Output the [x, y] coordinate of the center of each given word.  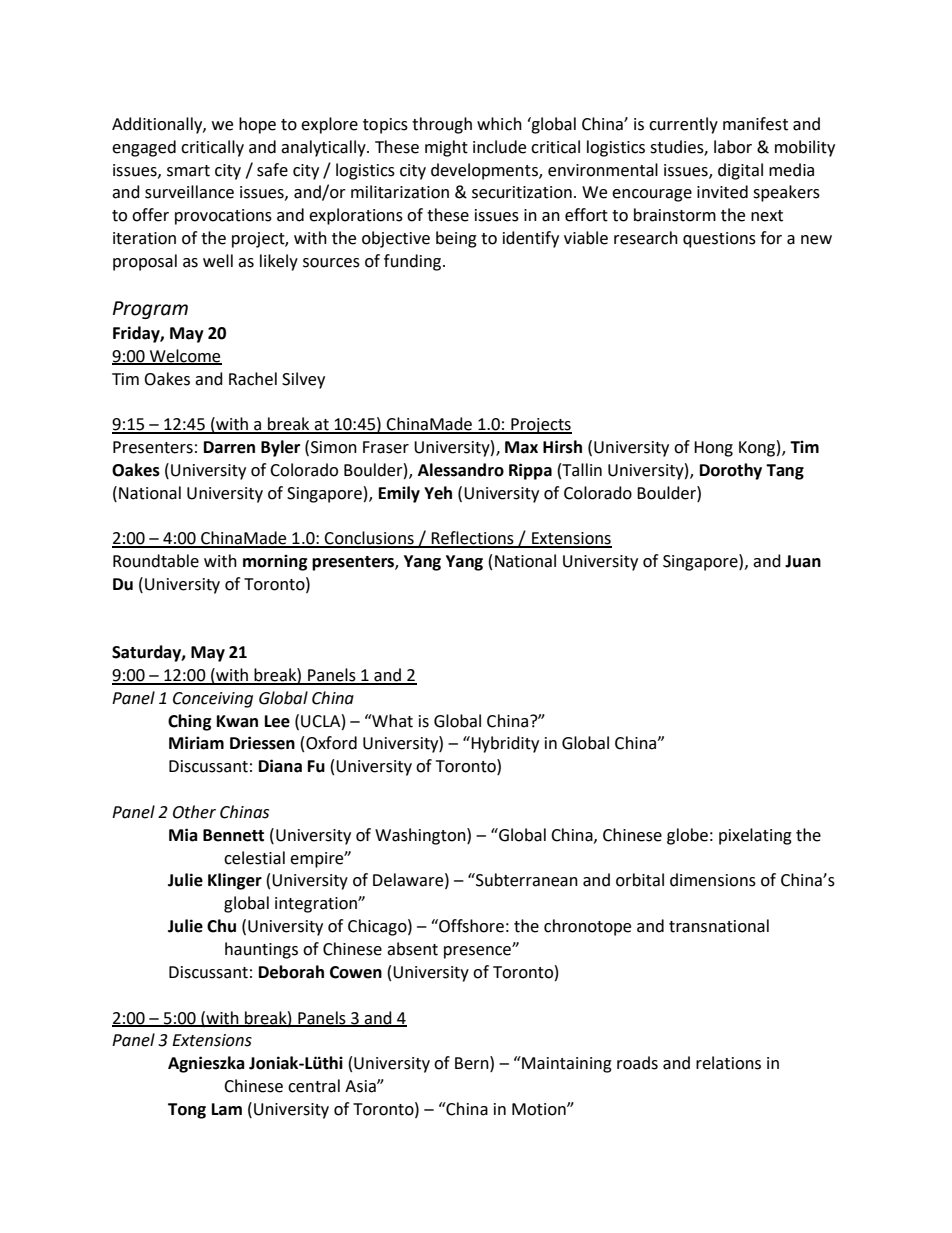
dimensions [713, 880]
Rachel [253, 379]
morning [275, 562]
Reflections [472, 539]
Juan [803, 561]
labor [733, 147]
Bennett [233, 835]
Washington [421, 836]
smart [188, 171]
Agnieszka [206, 1064]
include [499, 147]
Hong [713, 449]
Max [521, 447]
